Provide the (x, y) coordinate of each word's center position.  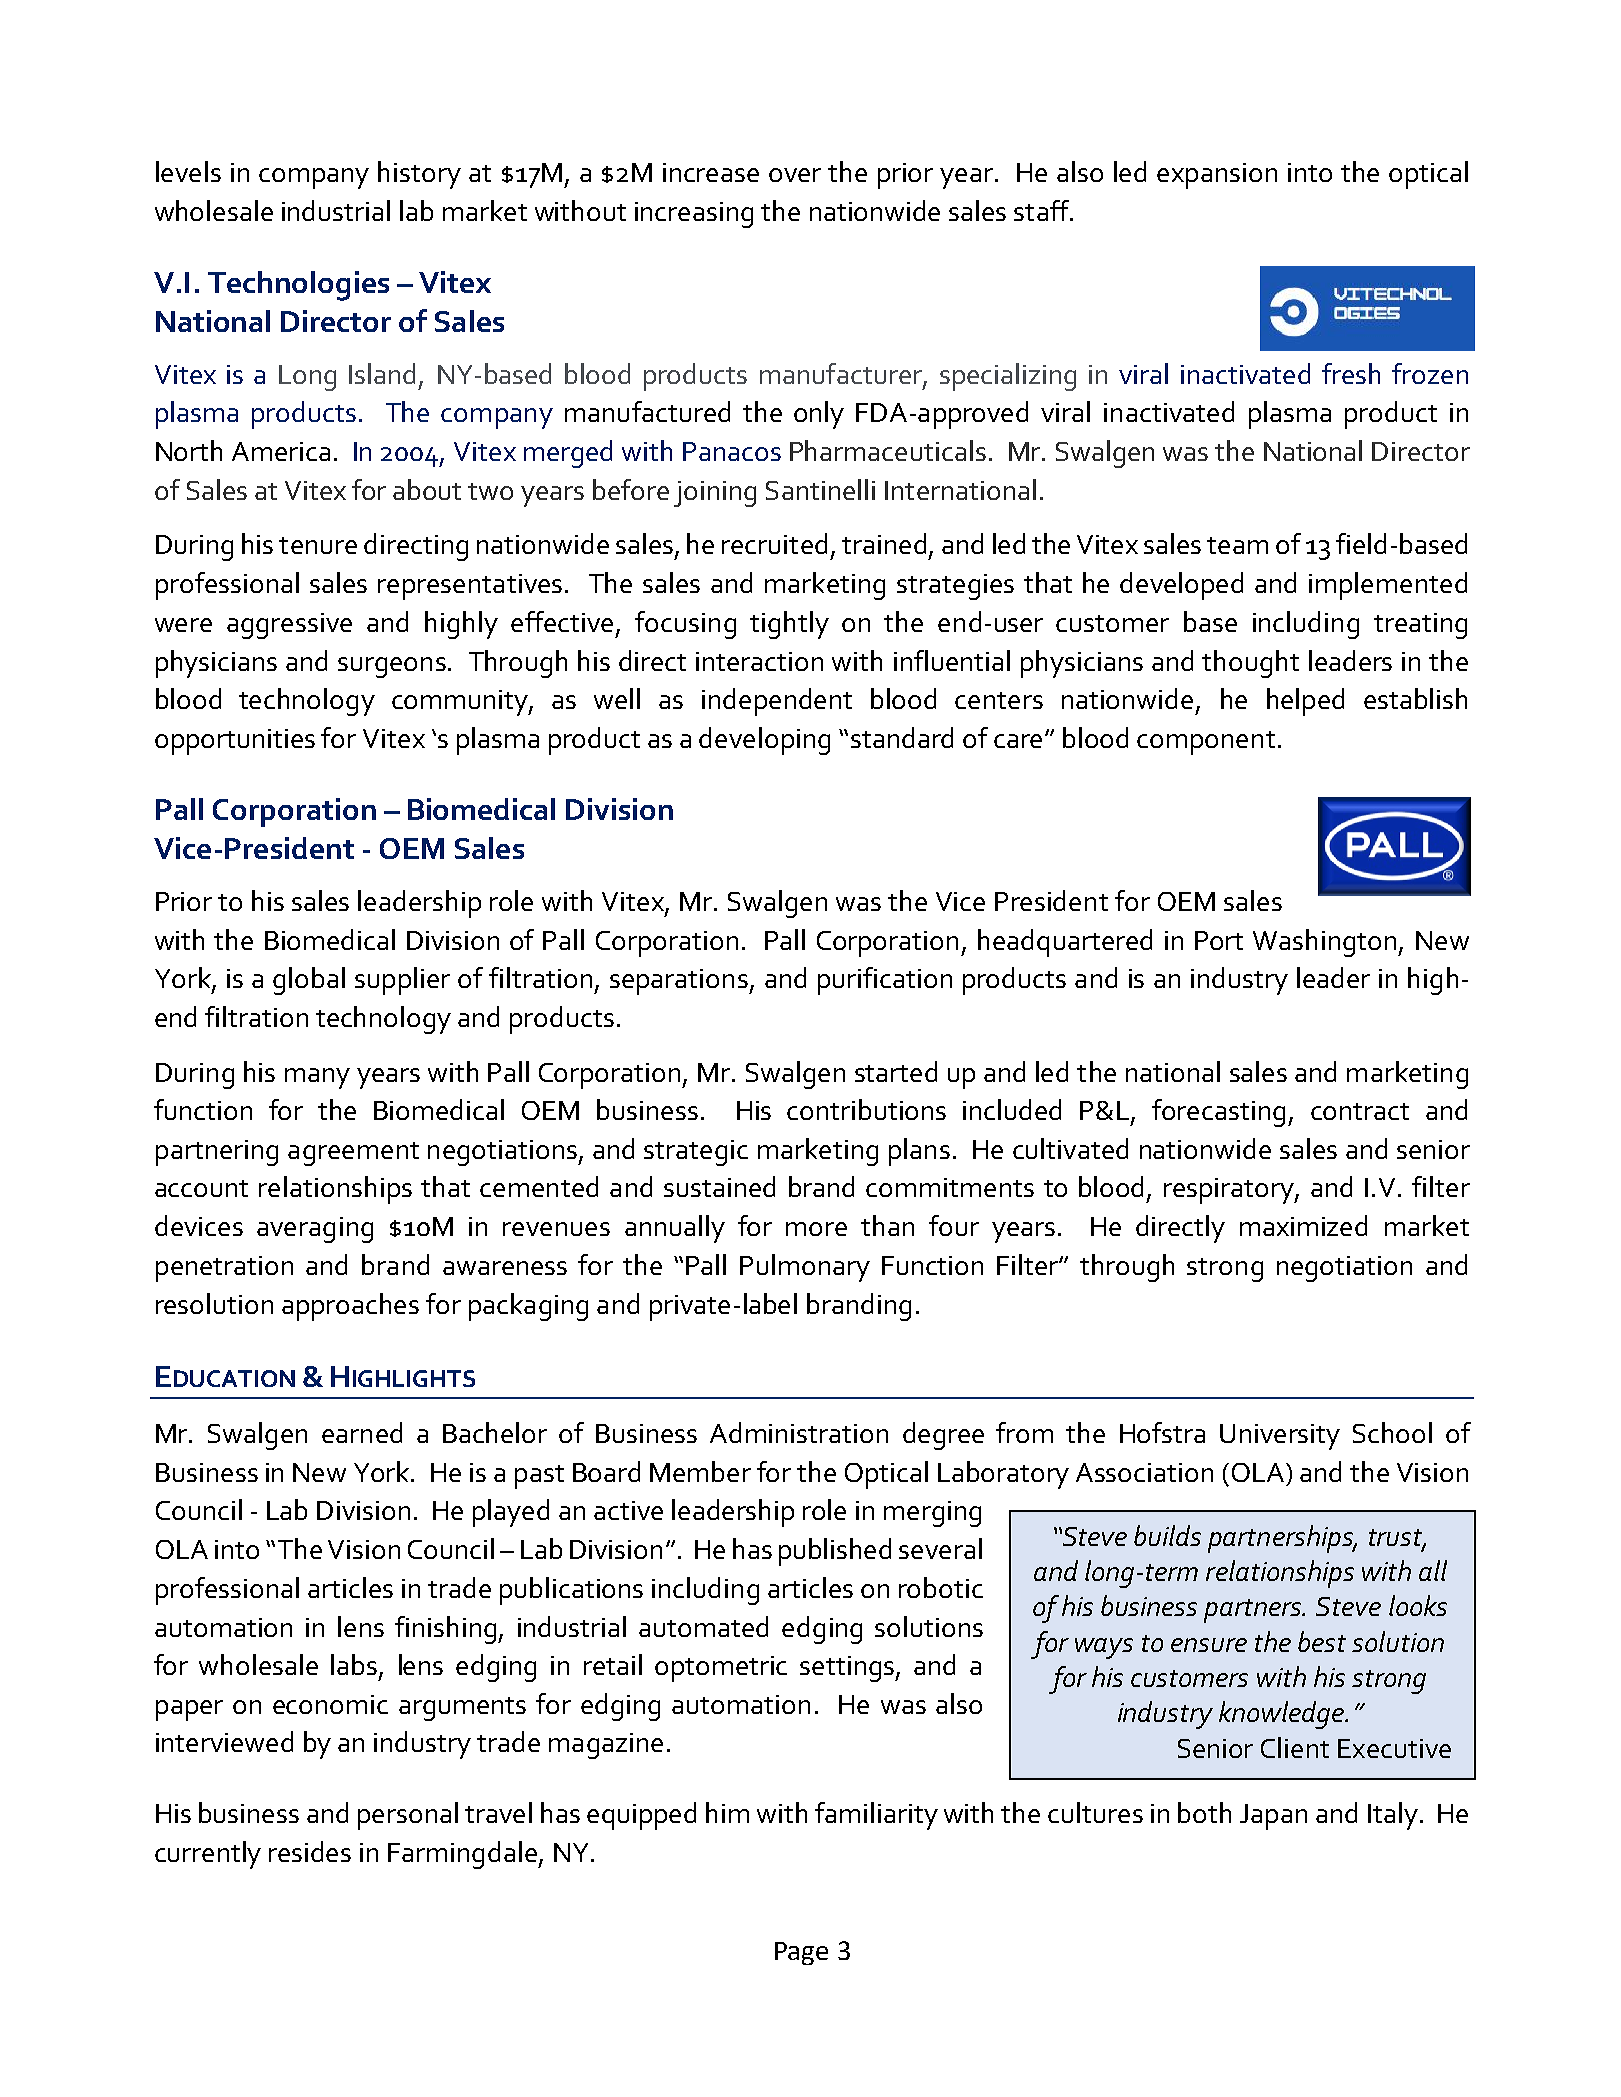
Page (801, 1953)
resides (310, 1851)
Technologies (298, 286)
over (795, 175)
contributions (866, 1109)
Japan (1273, 1817)
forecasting (1218, 1113)
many (317, 1078)
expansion (1217, 176)
